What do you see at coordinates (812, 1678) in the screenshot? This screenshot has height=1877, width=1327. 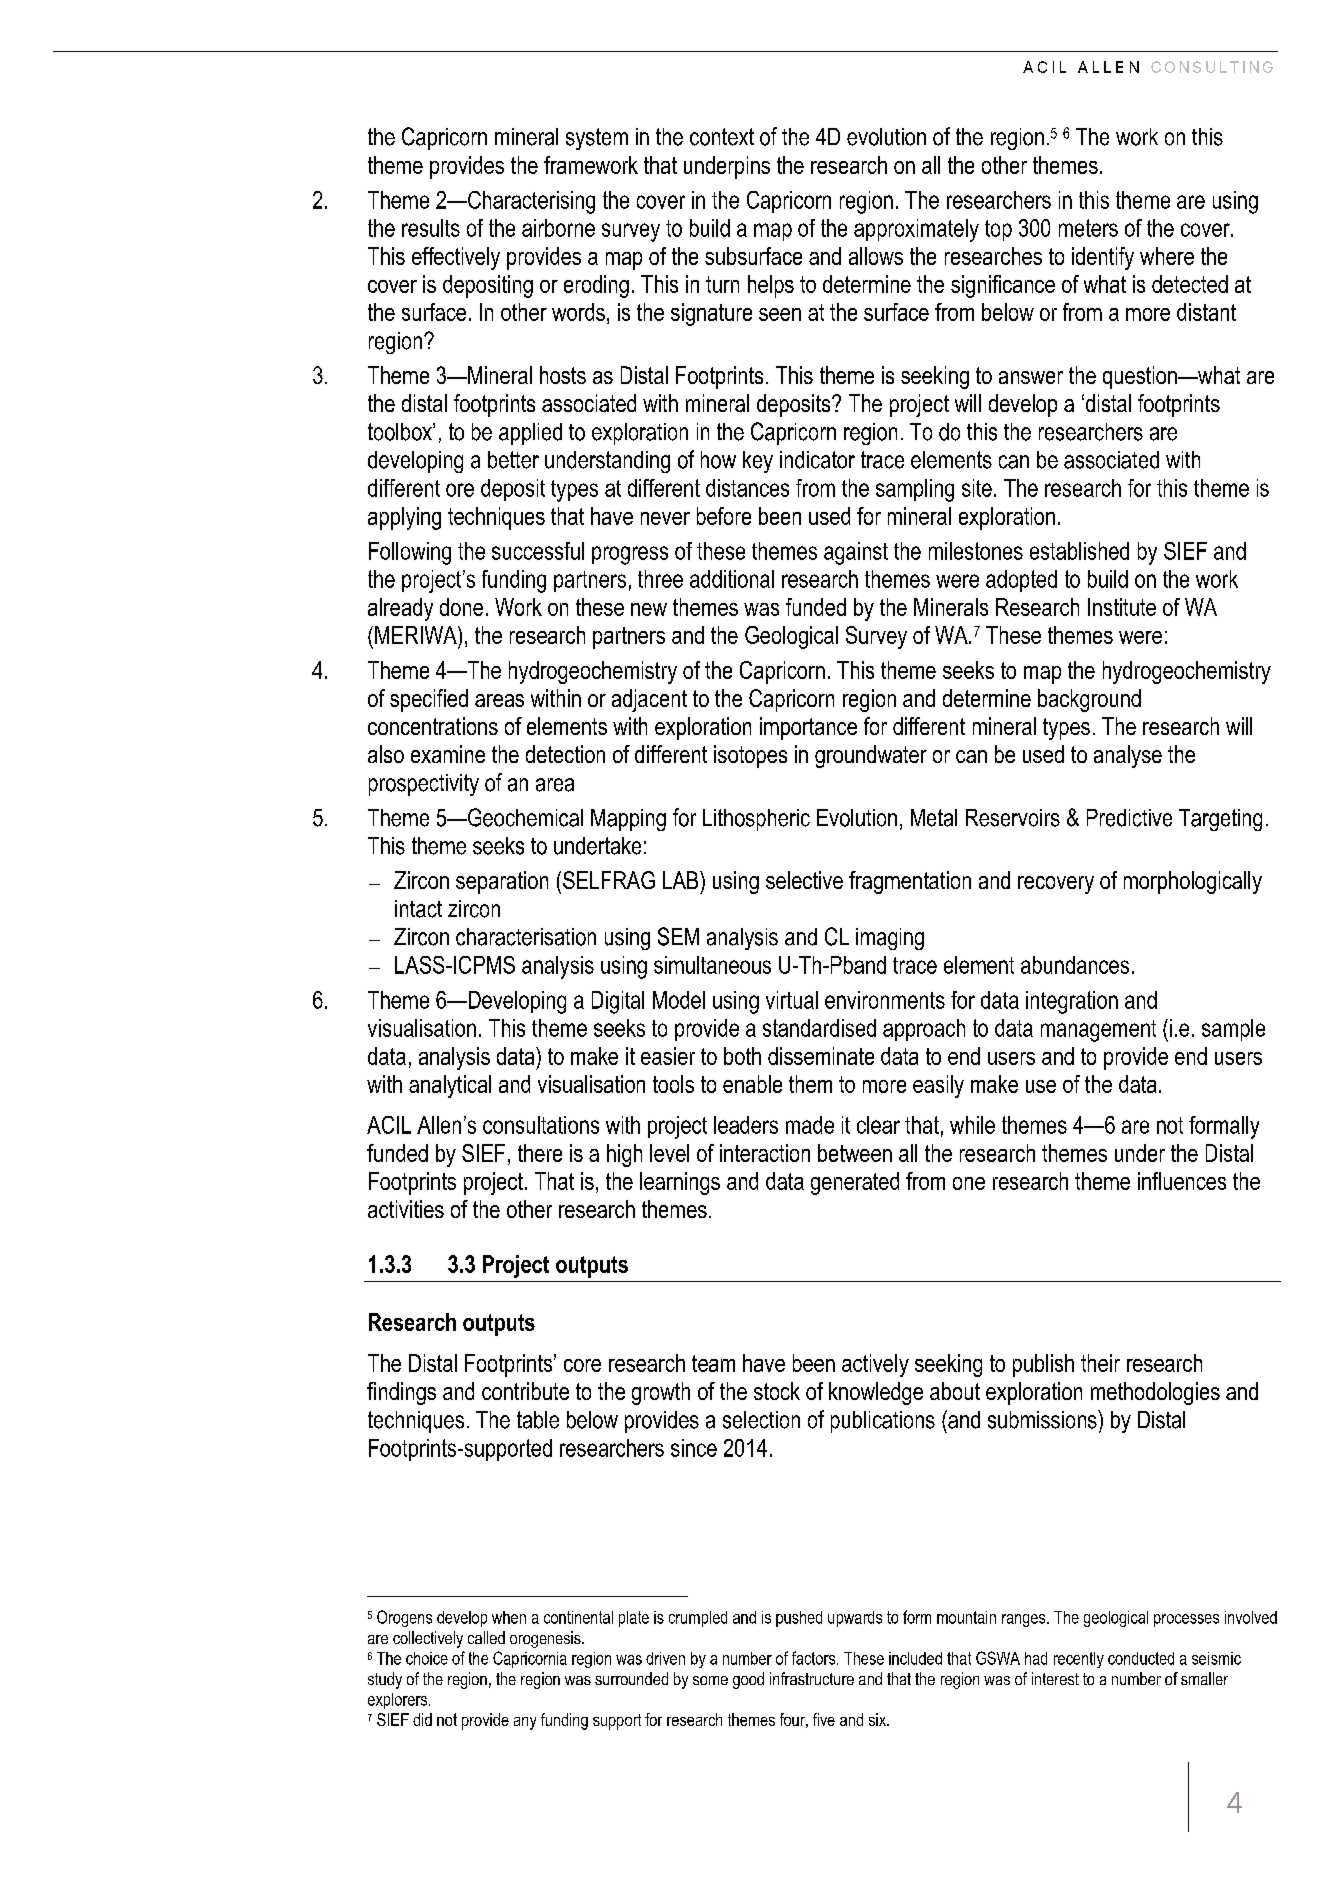 I see `infrastructure` at bounding box center [812, 1678].
